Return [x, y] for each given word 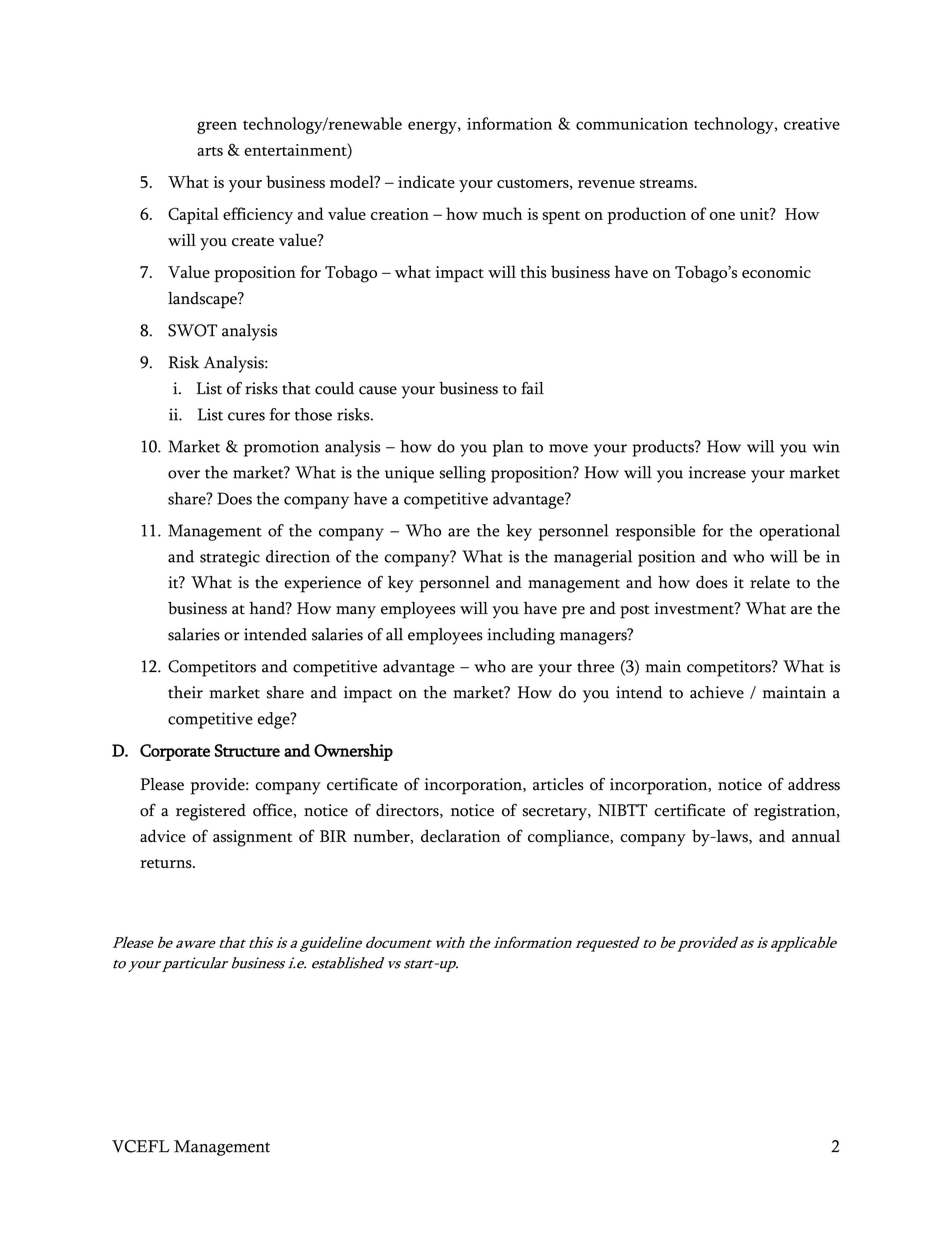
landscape [203, 300]
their [185, 692]
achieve [717, 692]
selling [463, 474]
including [521, 636]
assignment [252, 838]
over [184, 474]
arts [210, 151]
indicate [426, 181]
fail [532, 388]
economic [776, 272]
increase [717, 472]
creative [812, 124]
